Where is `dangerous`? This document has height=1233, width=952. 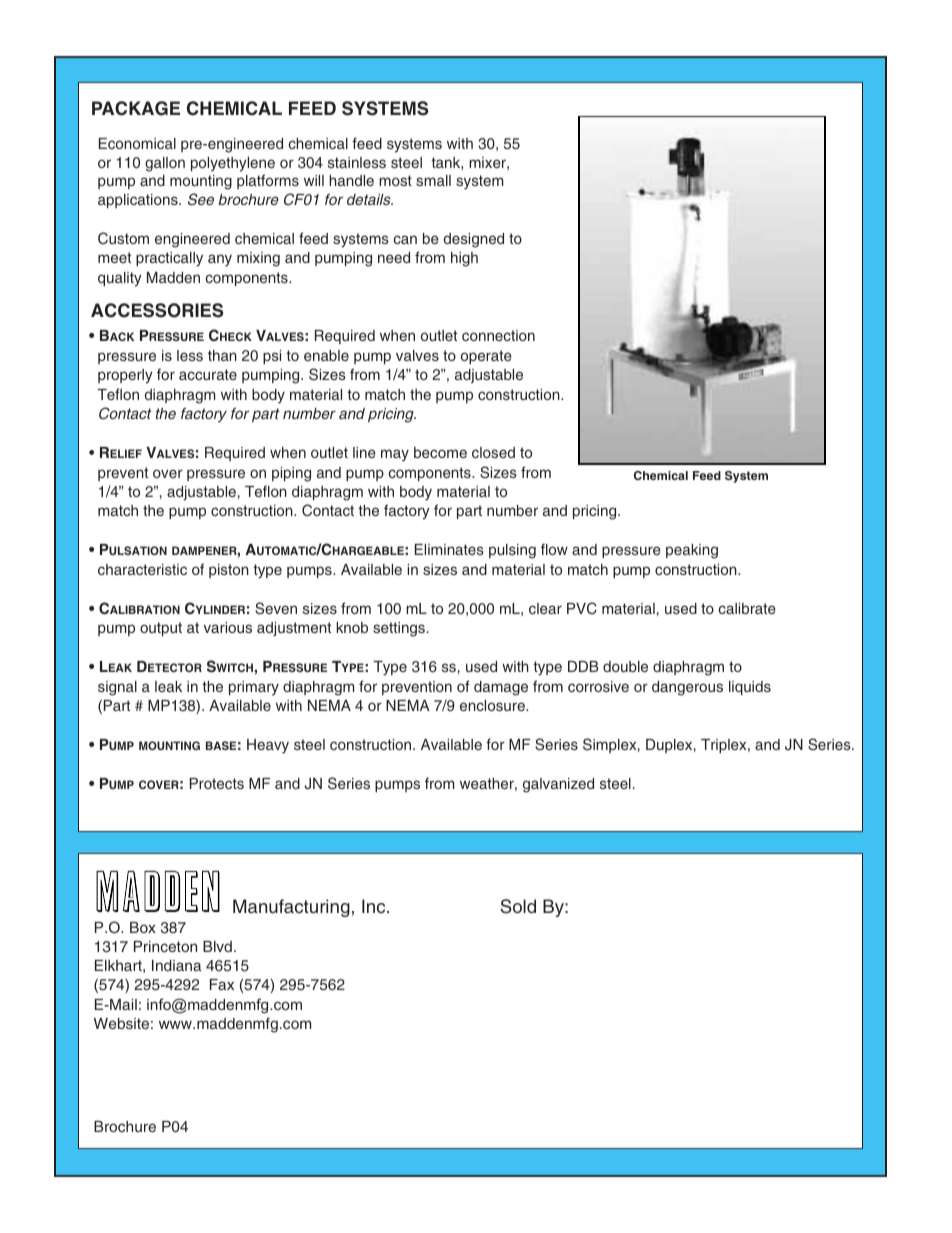 dangerous is located at coordinates (687, 688).
